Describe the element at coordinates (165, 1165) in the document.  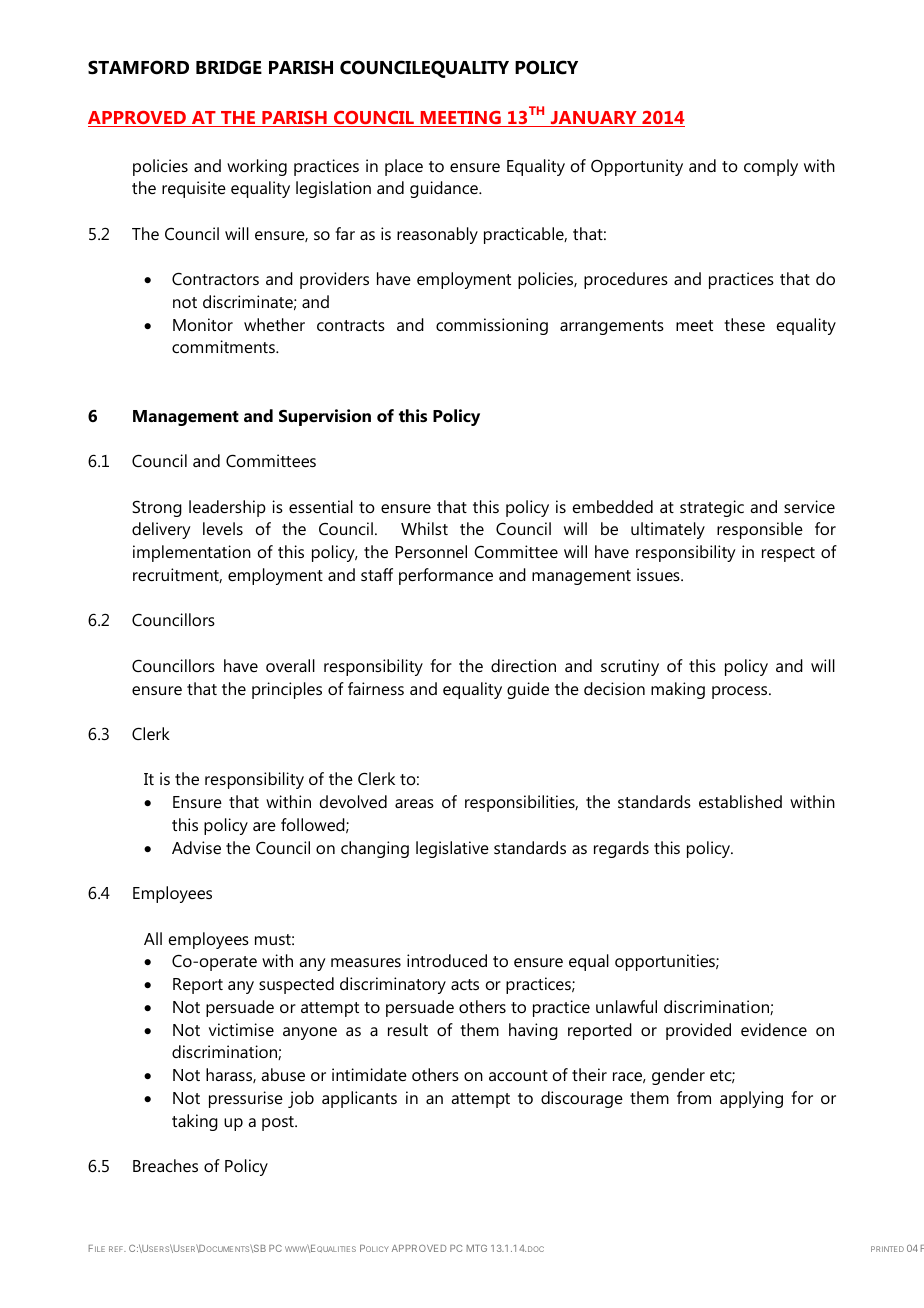
I see `Breaches` at that location.
